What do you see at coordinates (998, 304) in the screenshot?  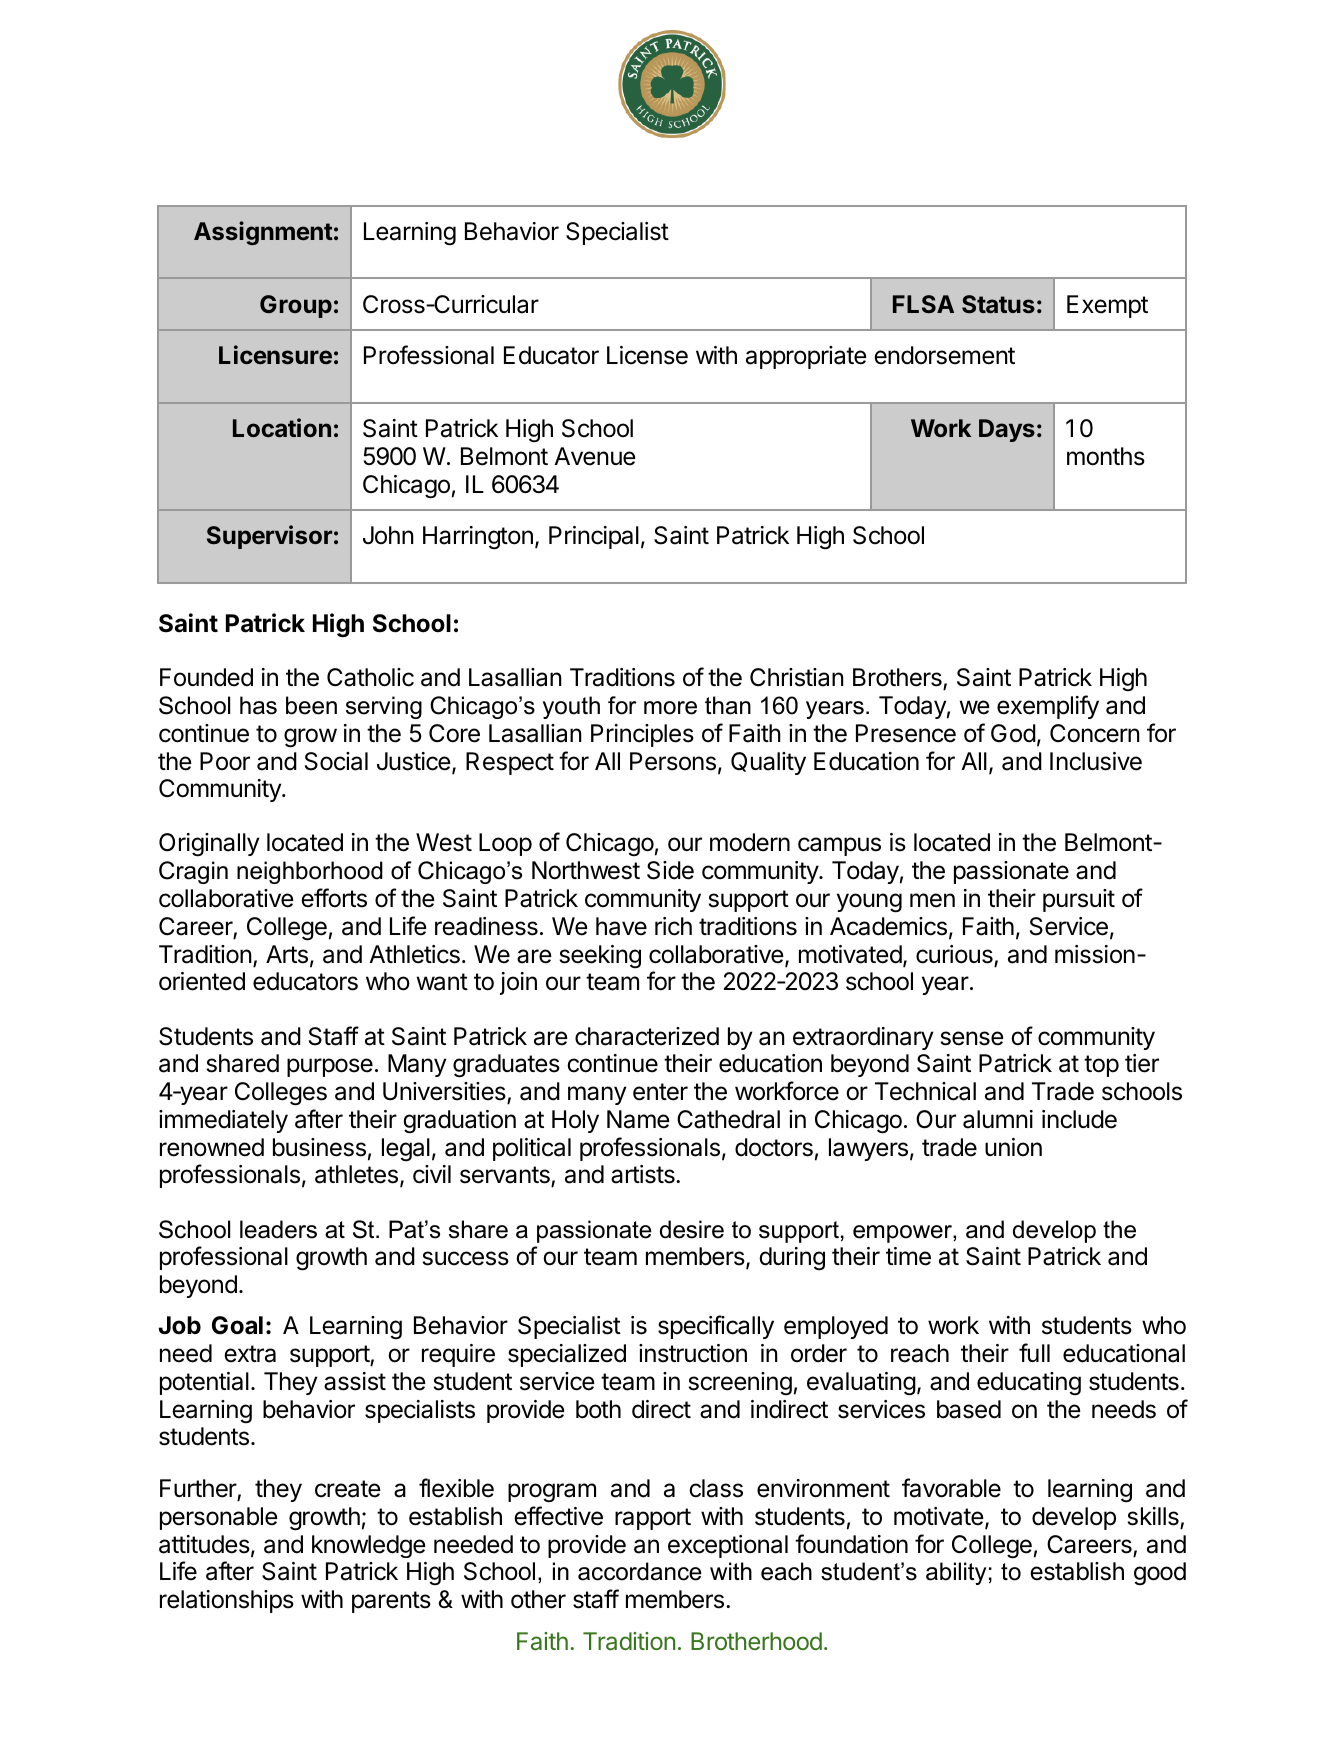 I see `Status` at bounding box center [998, 304].
